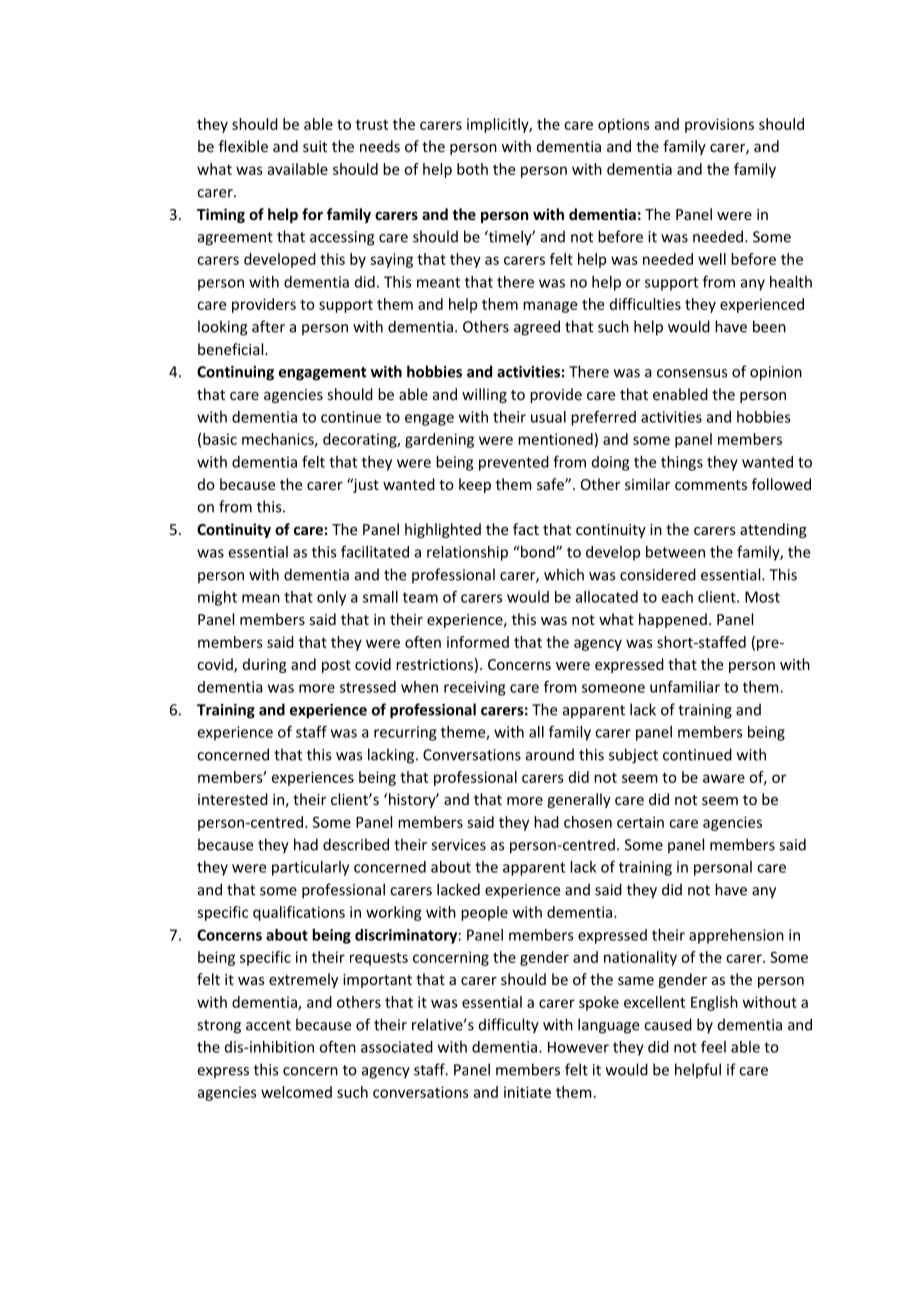 Image resolution: width=924 pixels, height=1308 pixels. I want to click on provisions, so click(719, 125).
